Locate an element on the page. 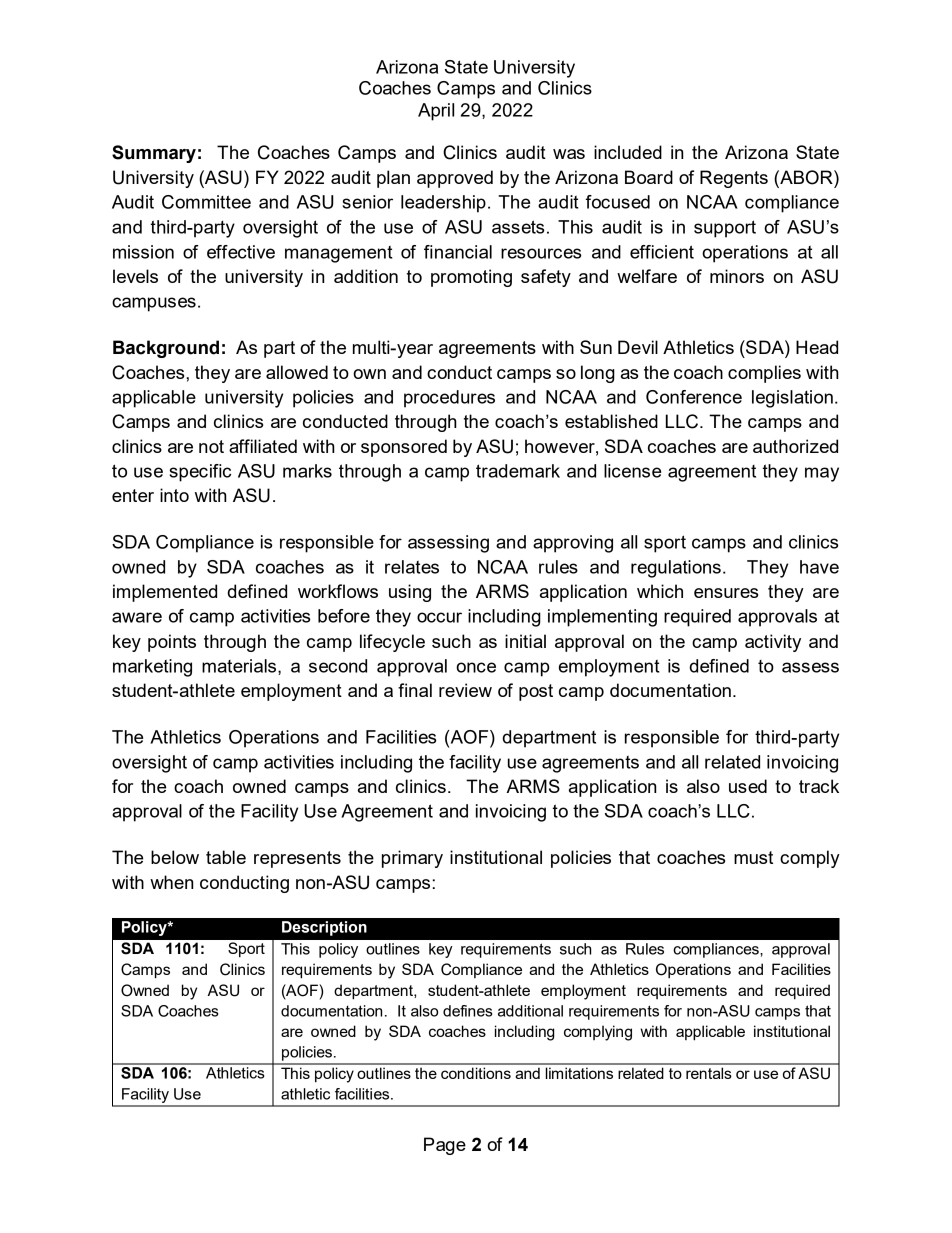  track is located at coordinates (819, 786).
